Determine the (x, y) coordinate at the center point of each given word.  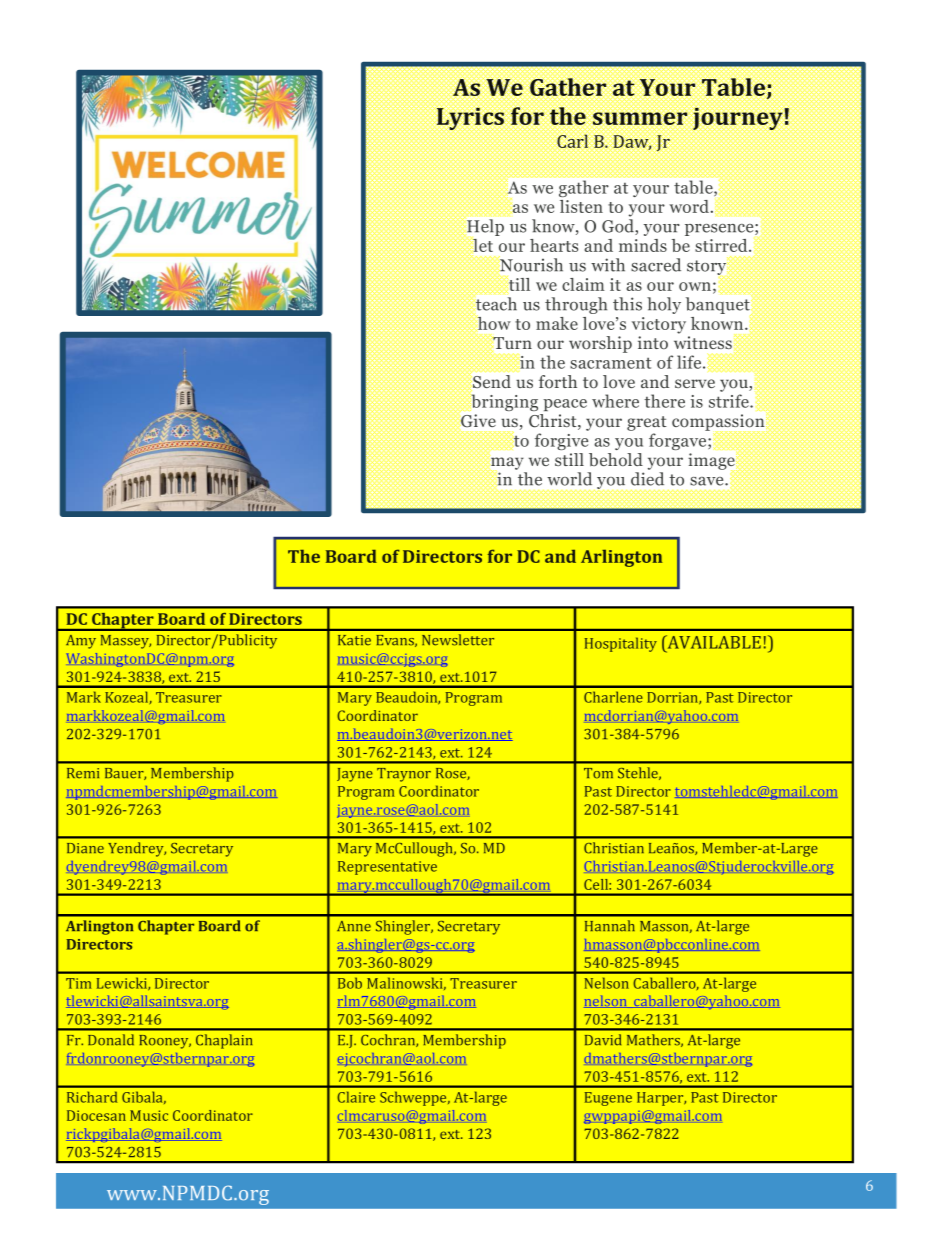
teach (495, 303)
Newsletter (458, 640)
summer (640, 118)
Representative (387, 868)
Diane (85, 848)
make (557, 323)
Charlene (613, 697)
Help (485, 227)
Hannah (610, 926)
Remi (83, 773)
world (569, 479)
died (647, 479)
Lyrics (470, 118)
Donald (111, 1040)
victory (659, 325)
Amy (81, 642)
